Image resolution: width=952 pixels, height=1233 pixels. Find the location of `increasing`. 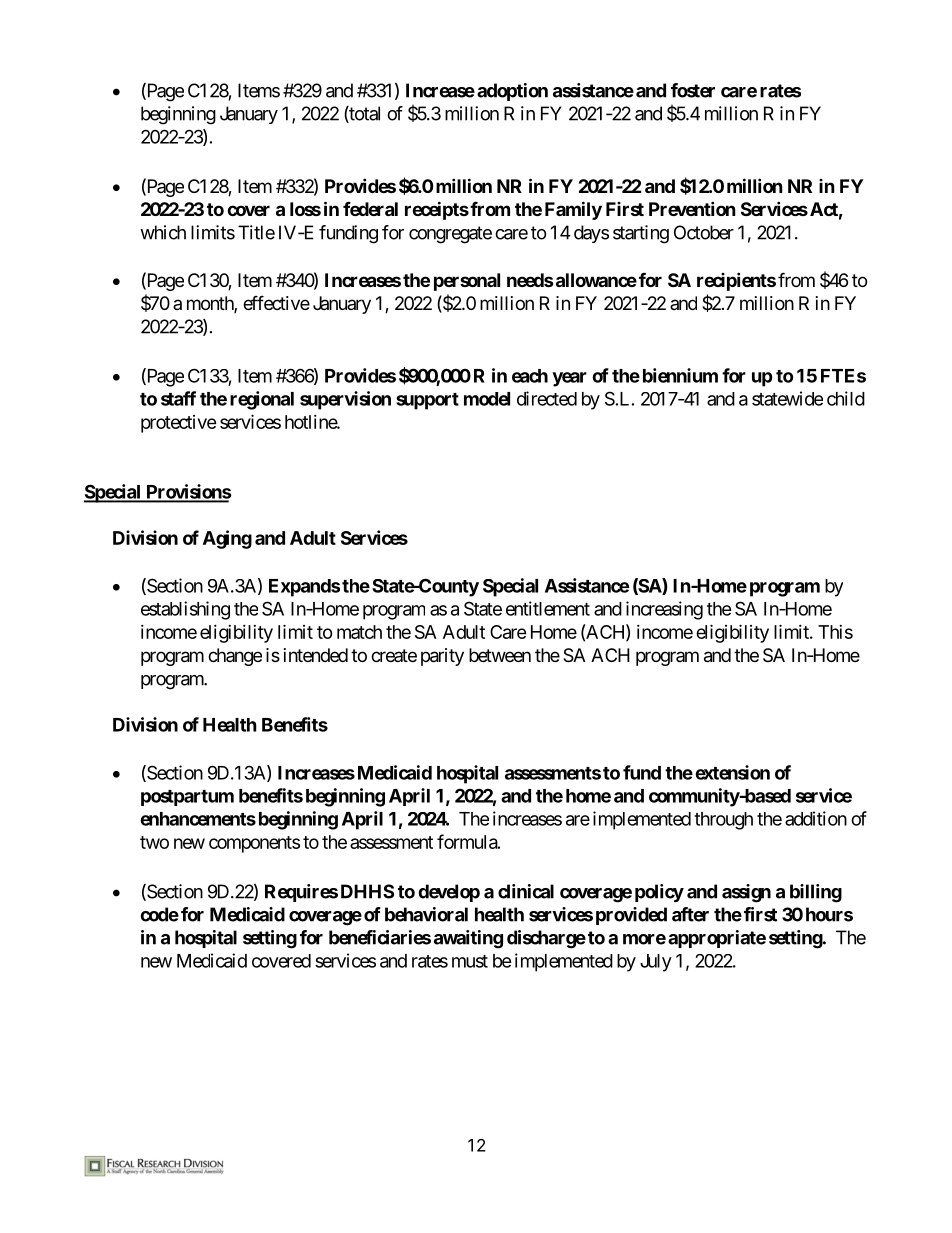

increasing is located at coordinates (664, 610).
